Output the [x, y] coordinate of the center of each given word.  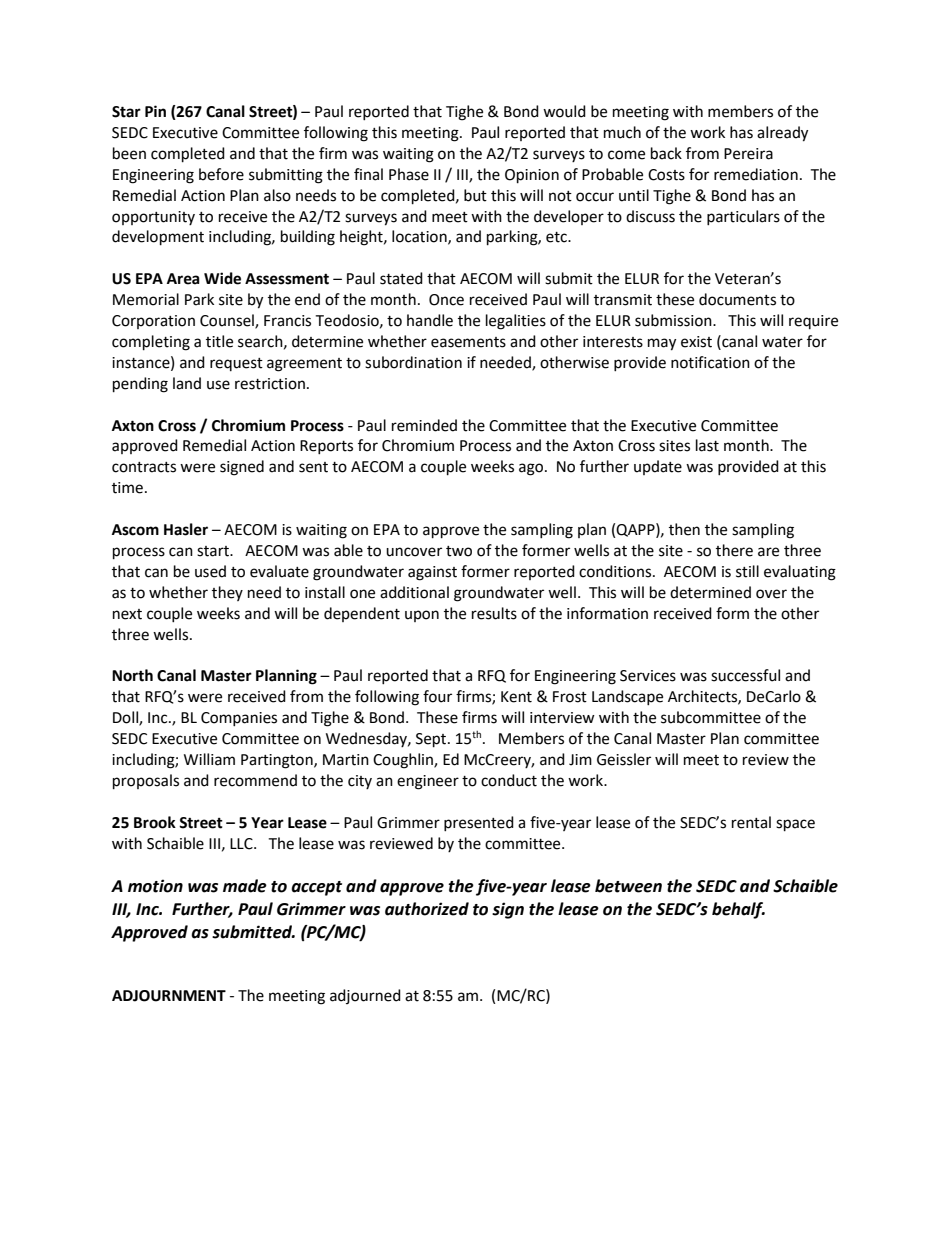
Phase [409, 174]
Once [446, 300]
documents [737, 299]
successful [745, 675]
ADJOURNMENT [169, 996]
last [707, 445]
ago [532, 469]
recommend [255, 780]
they [227, 593]
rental [751, 822]
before [221, 174]
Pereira [748, 154]
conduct [509, 780]
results [494, 613]
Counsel [228, 321]
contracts [144, 467]
